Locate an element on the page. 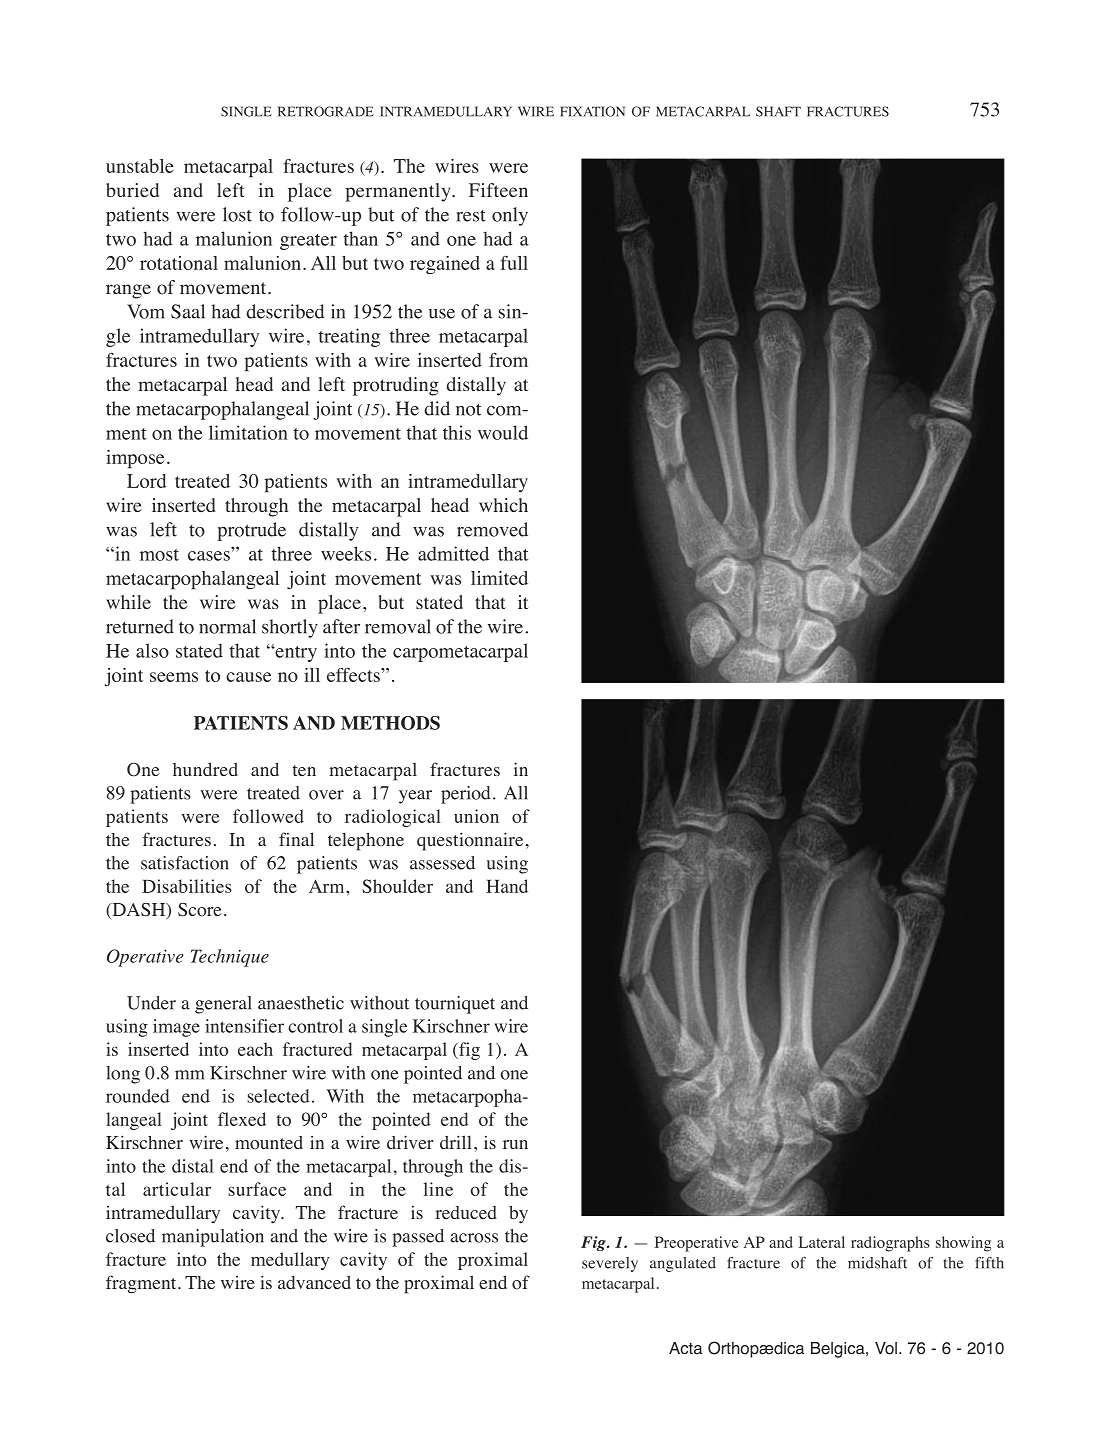 The image size is (1110, 1454). advanced is located at coordinates (314, 1282).
